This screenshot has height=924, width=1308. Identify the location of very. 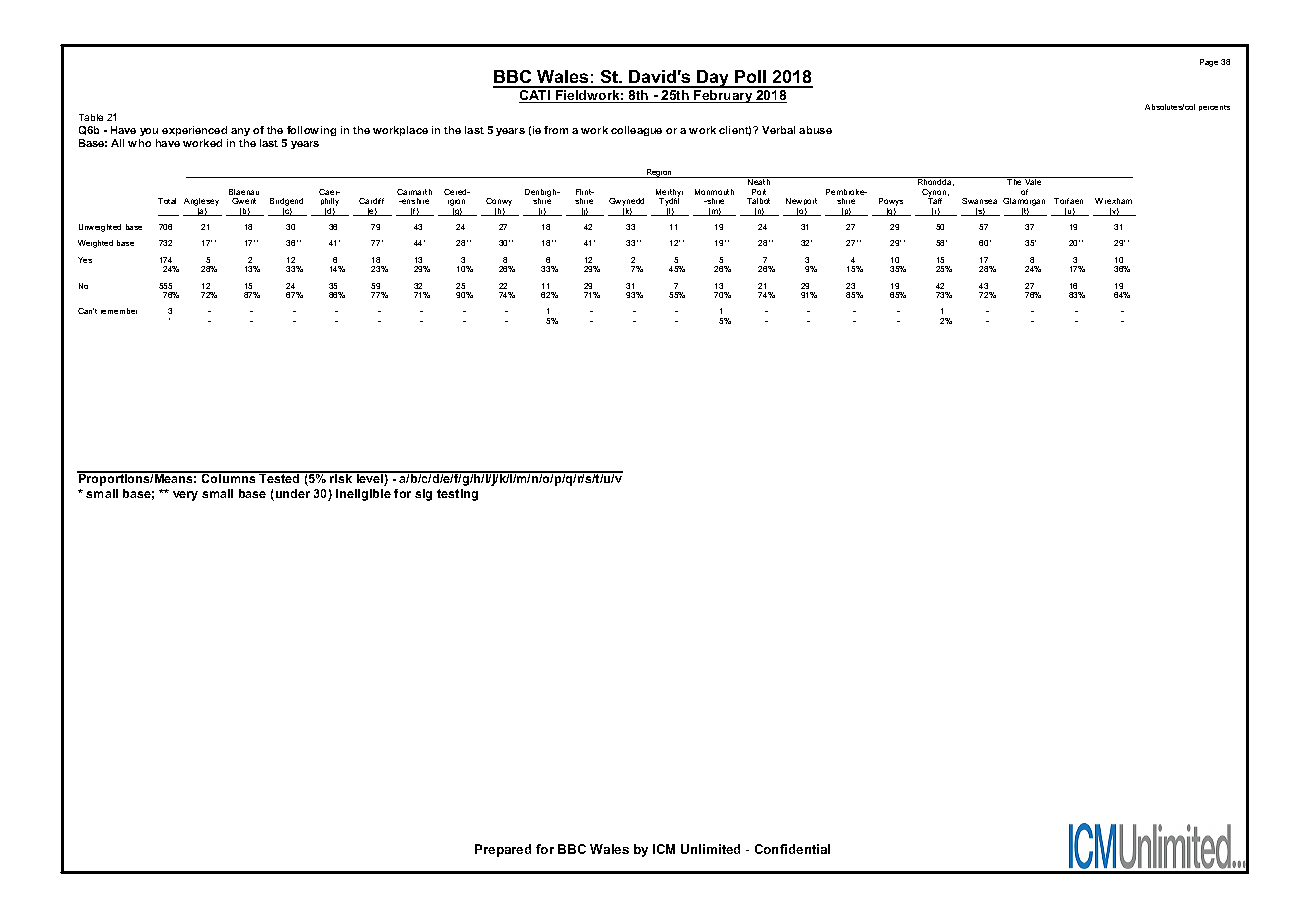
(185, 496).
